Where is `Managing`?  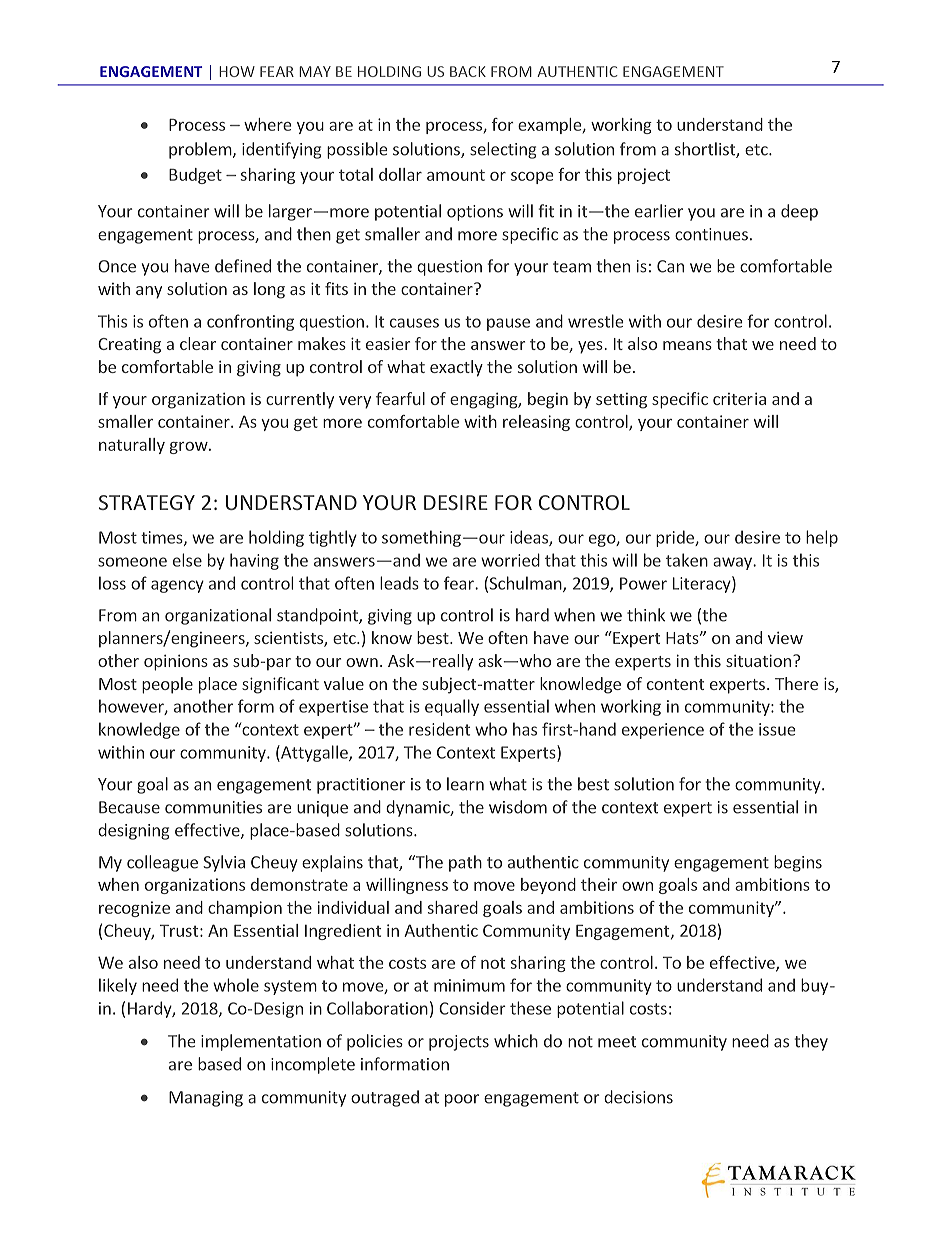 Managing is located at coordinates (206, 1099).
